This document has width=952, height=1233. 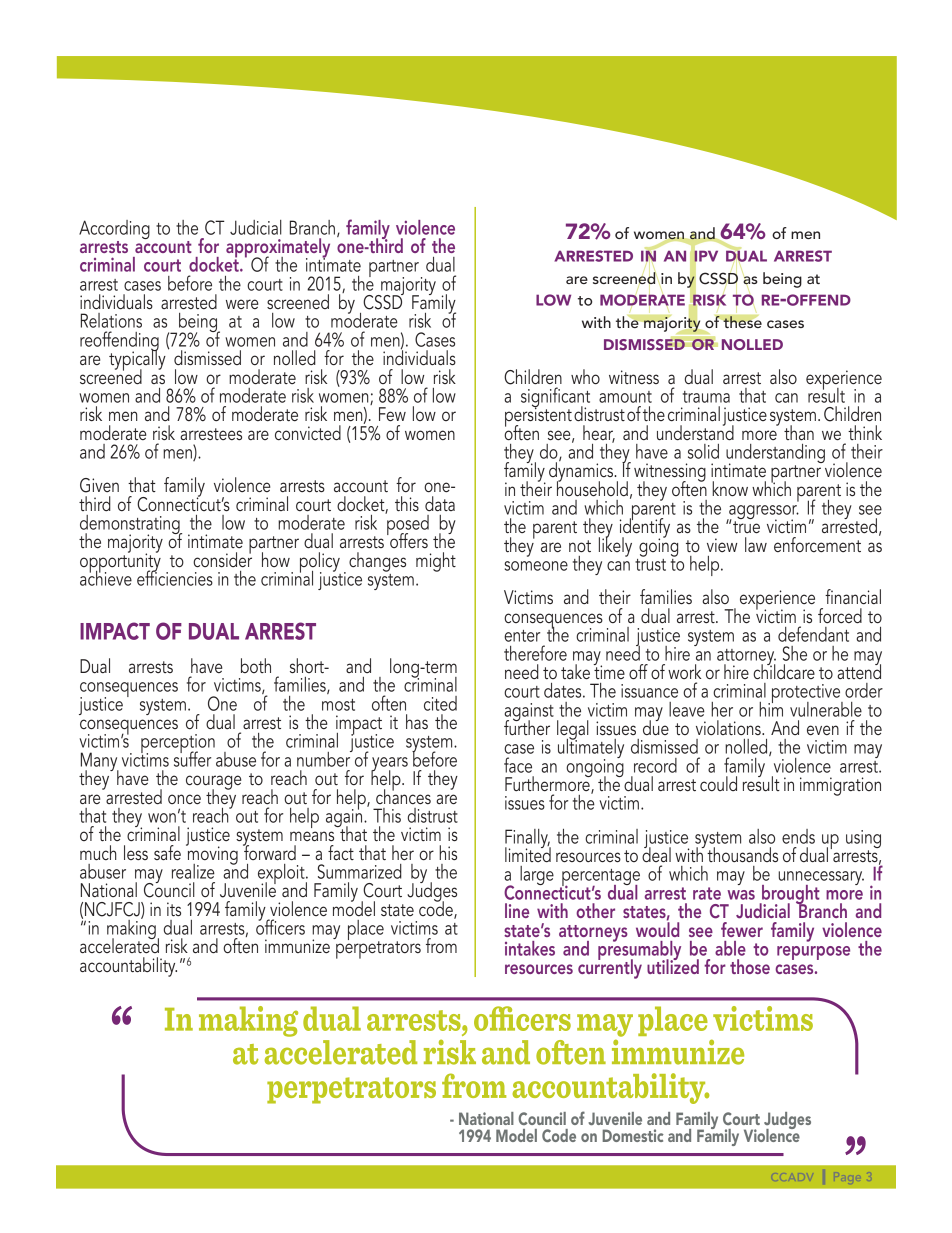 I want to click on approximately, so click(x=278, y=249).
